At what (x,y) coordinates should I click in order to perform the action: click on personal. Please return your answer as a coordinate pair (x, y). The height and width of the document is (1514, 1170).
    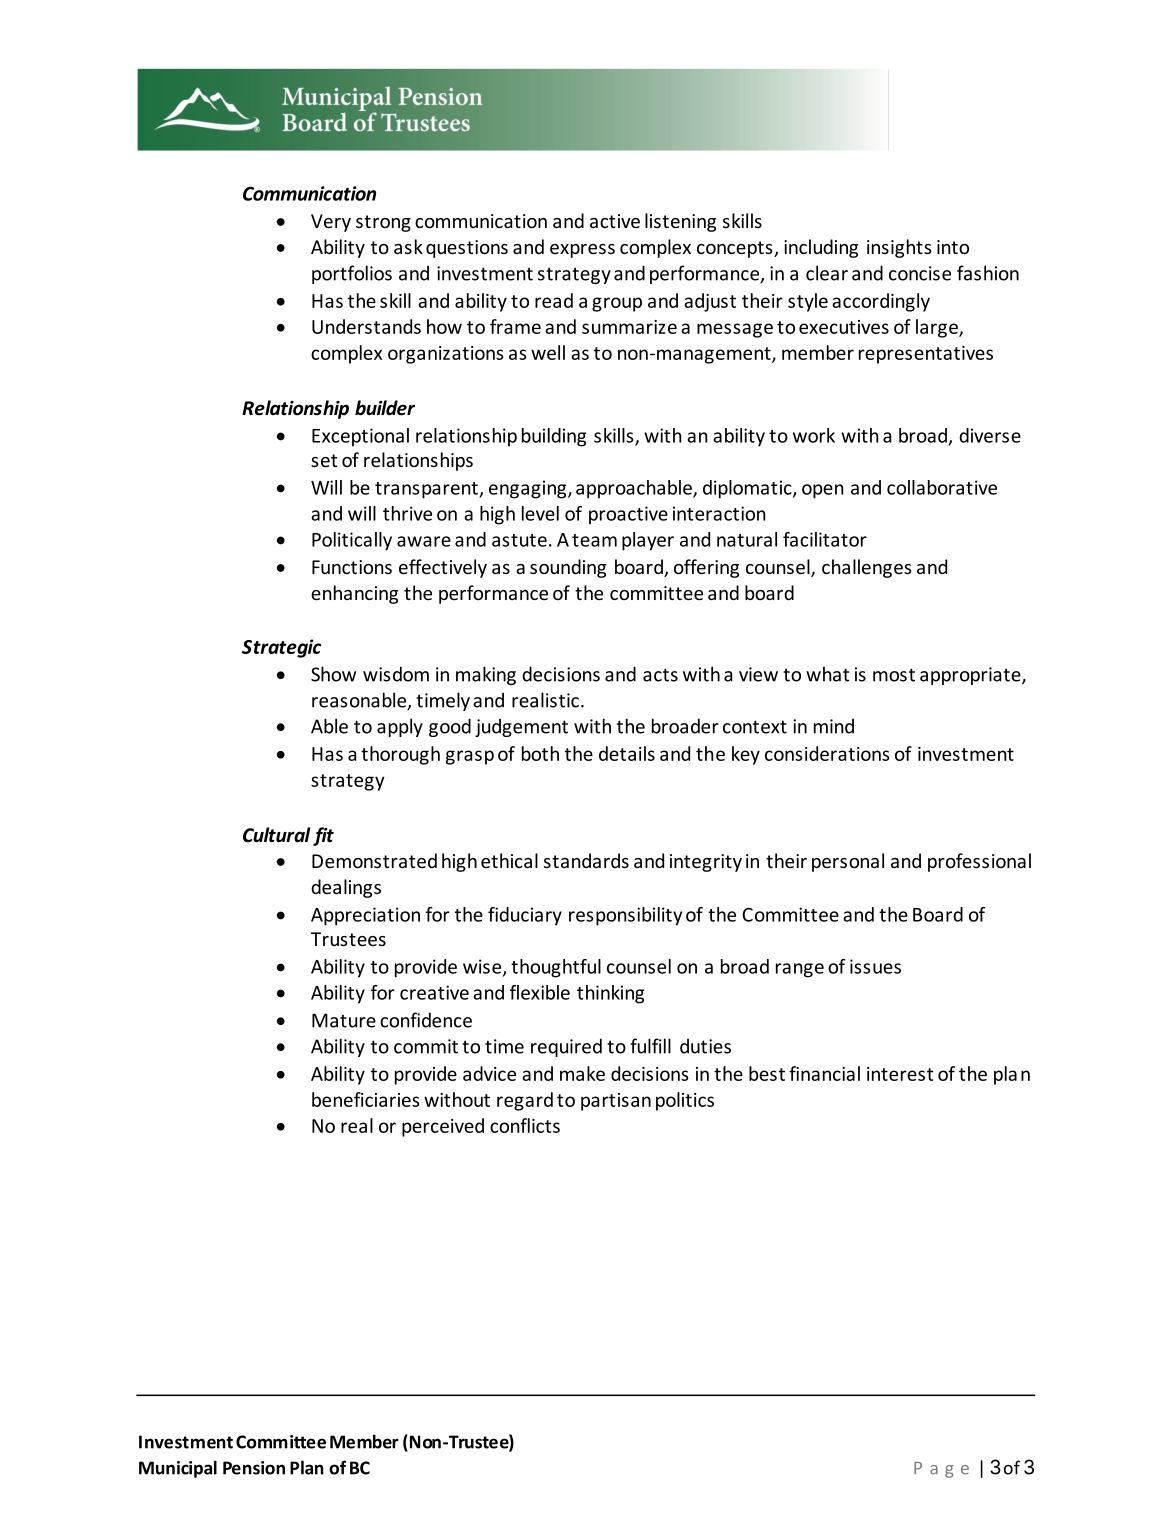
    Looking at the image, I should click on (848, 862).
